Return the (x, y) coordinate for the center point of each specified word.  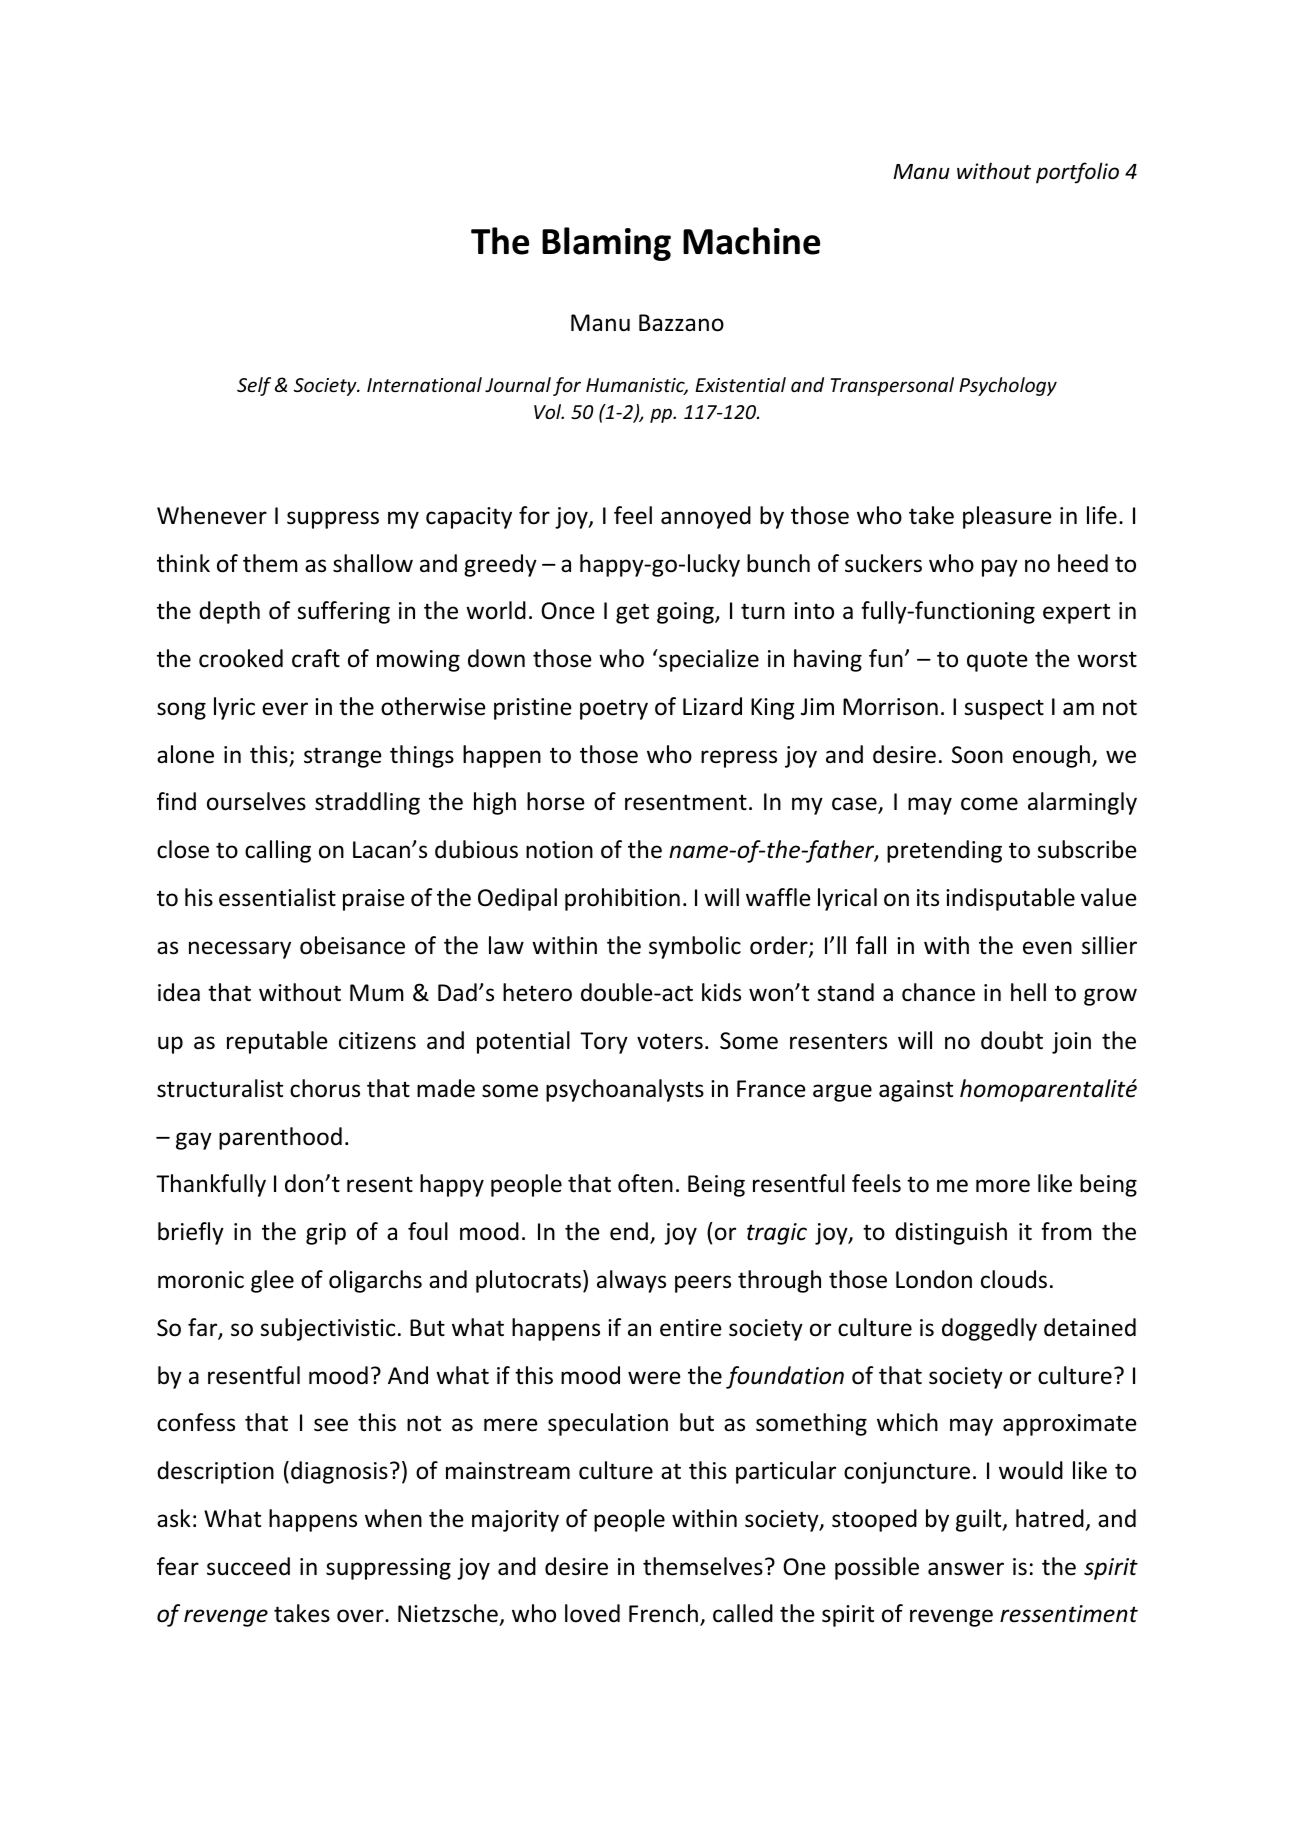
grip (326, 1234)
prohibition (622, 899)
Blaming (606, 244)
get (632, 613)
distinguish (951, 1233)
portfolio (1077, 173)
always (631, 1281)
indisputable (1010, 899)
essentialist (277, 897)
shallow (373, 563)
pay (1000, 568)
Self (254, 386)
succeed (248, 1566)
